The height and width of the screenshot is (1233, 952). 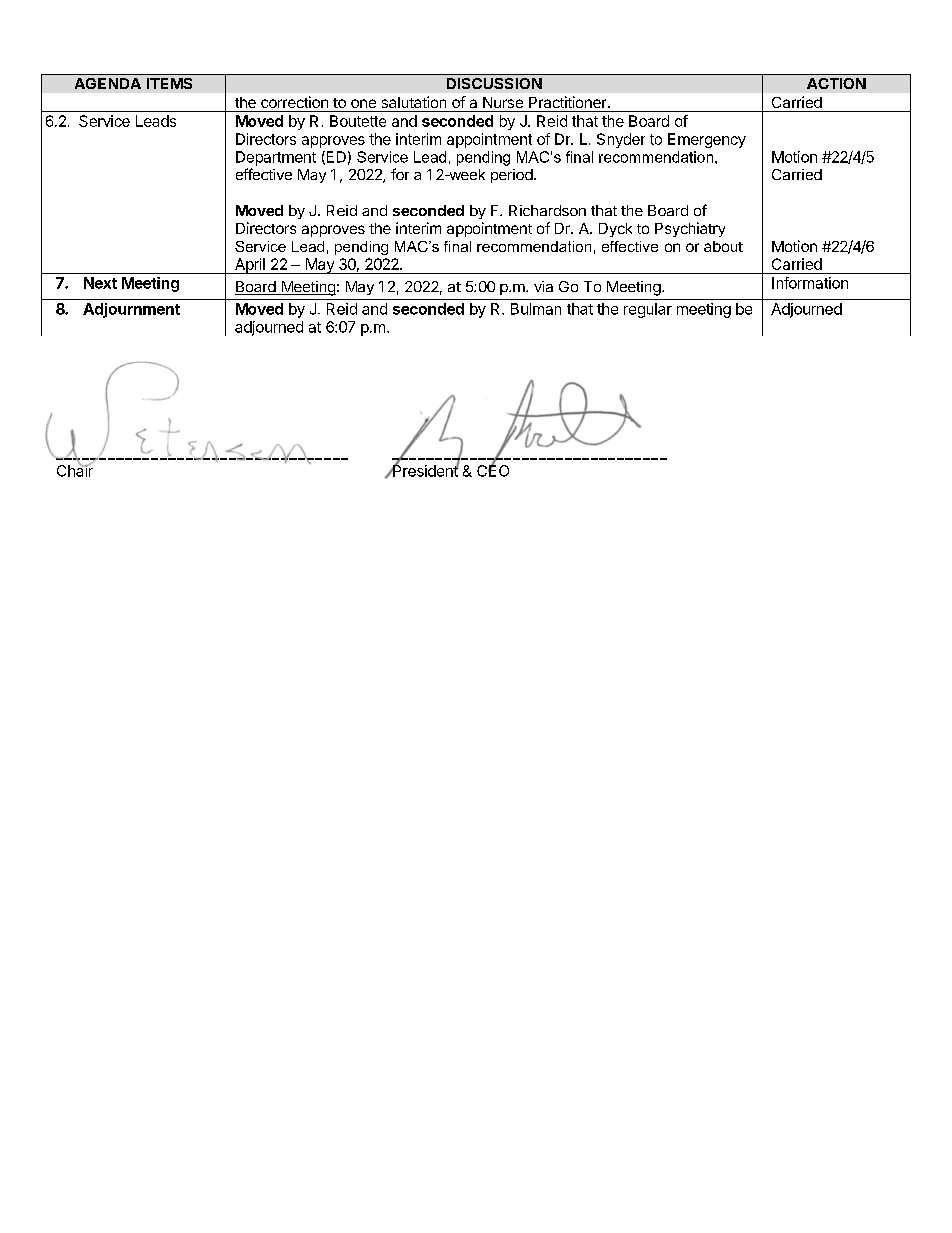 What do you see at coordinates (414, 102) in the screenshot?
I see `salutation` at bounding box center [414, 102].
